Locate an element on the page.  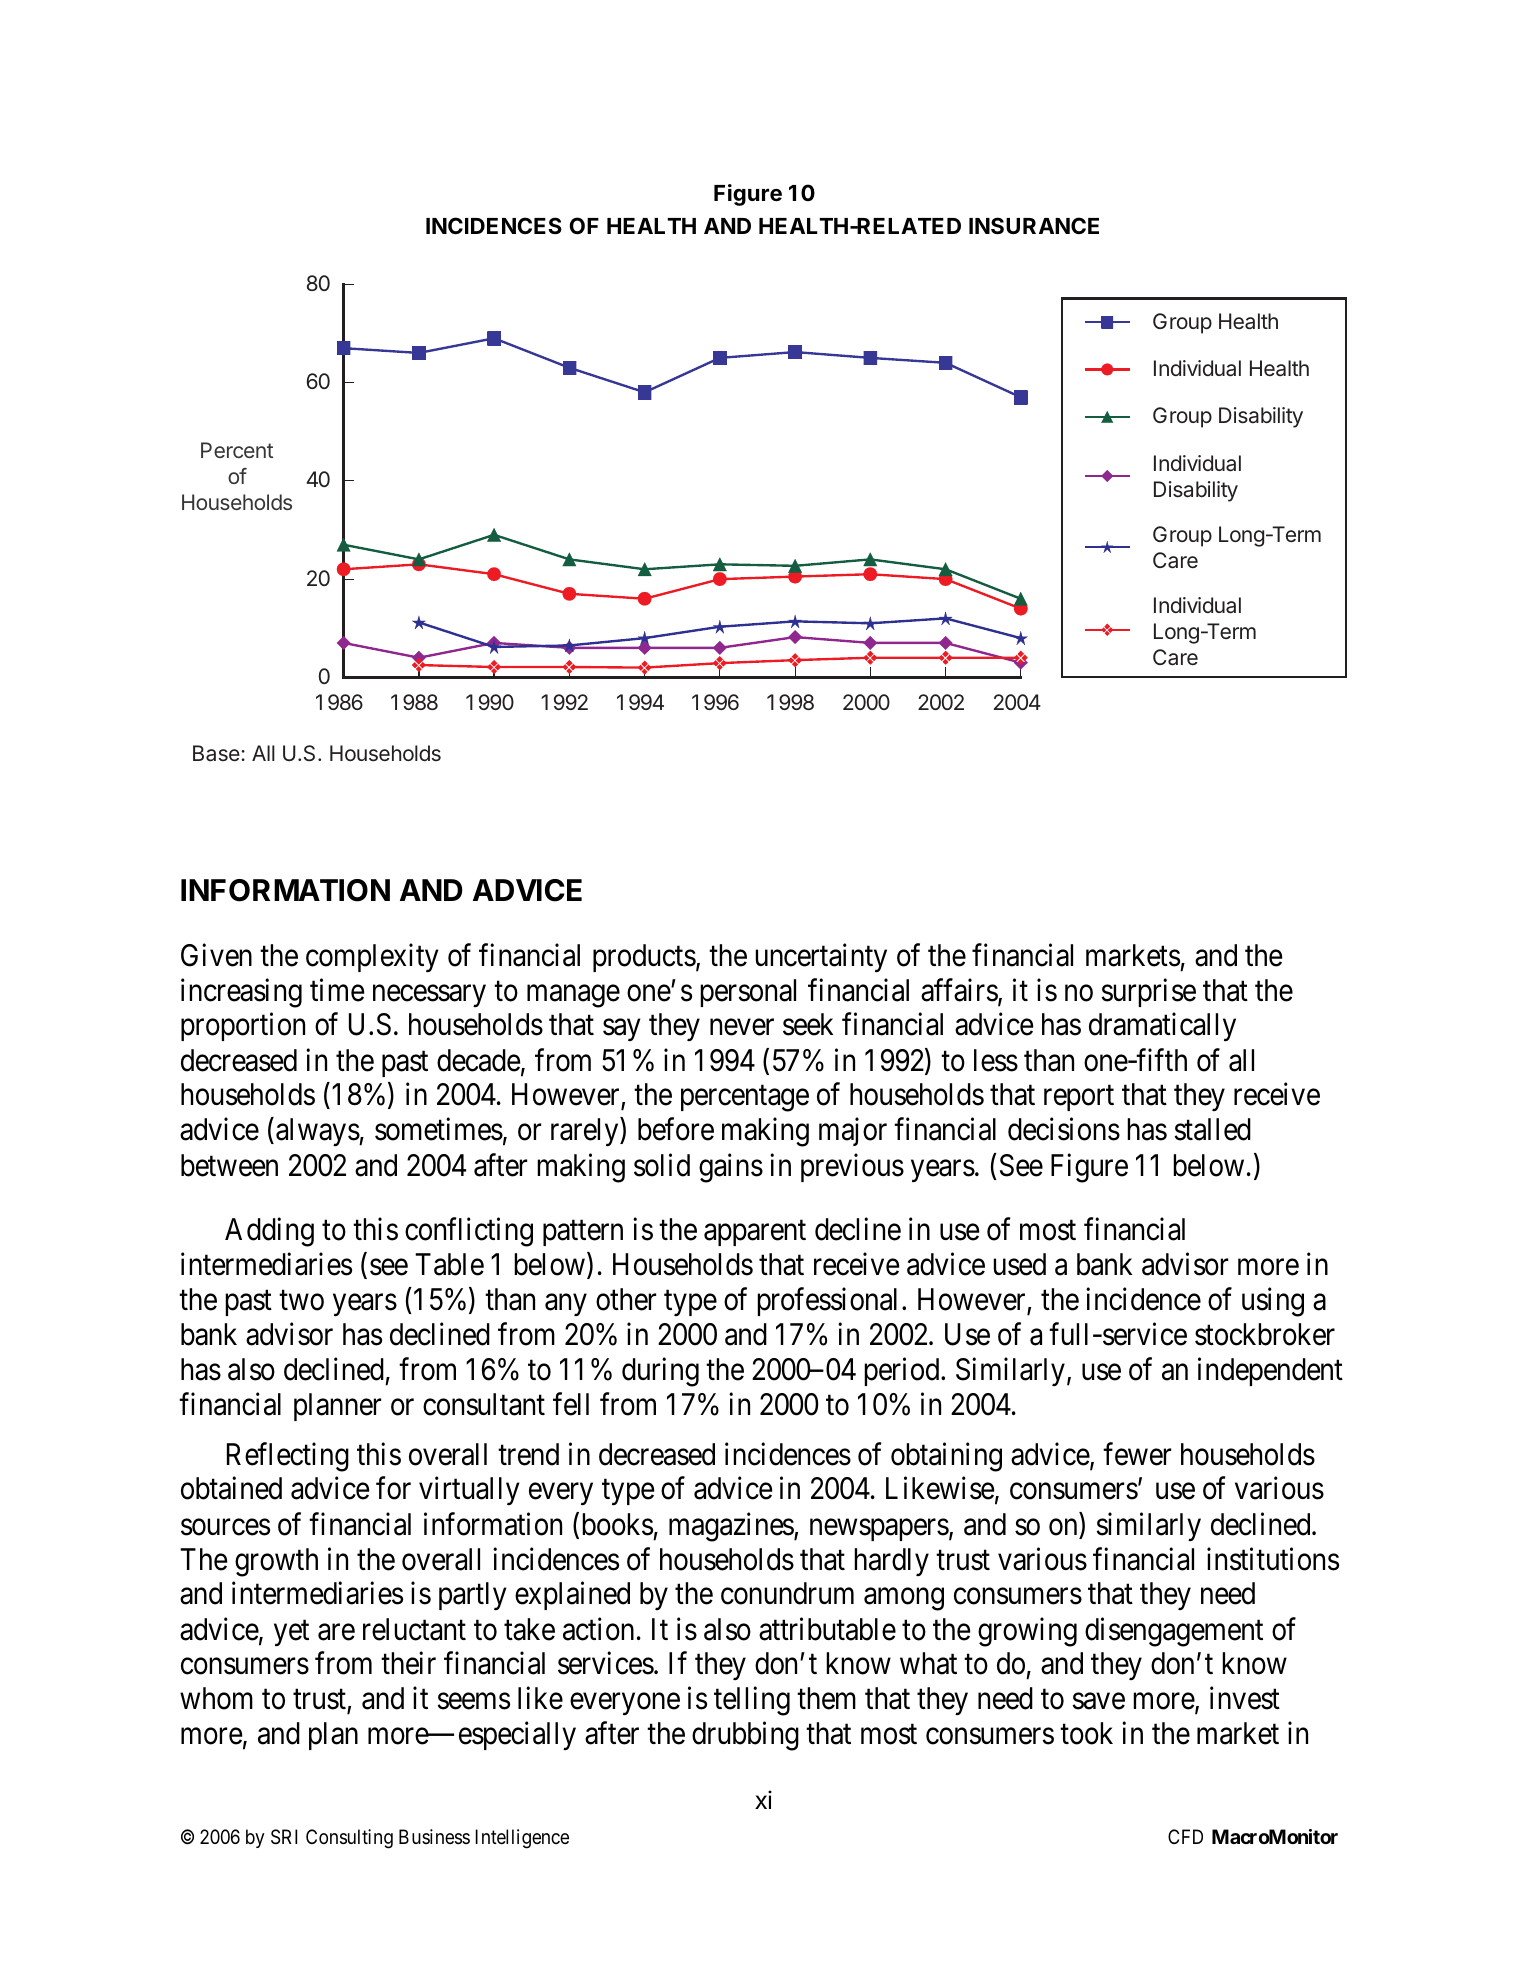
necessary is located at coordinates (429, 996).
